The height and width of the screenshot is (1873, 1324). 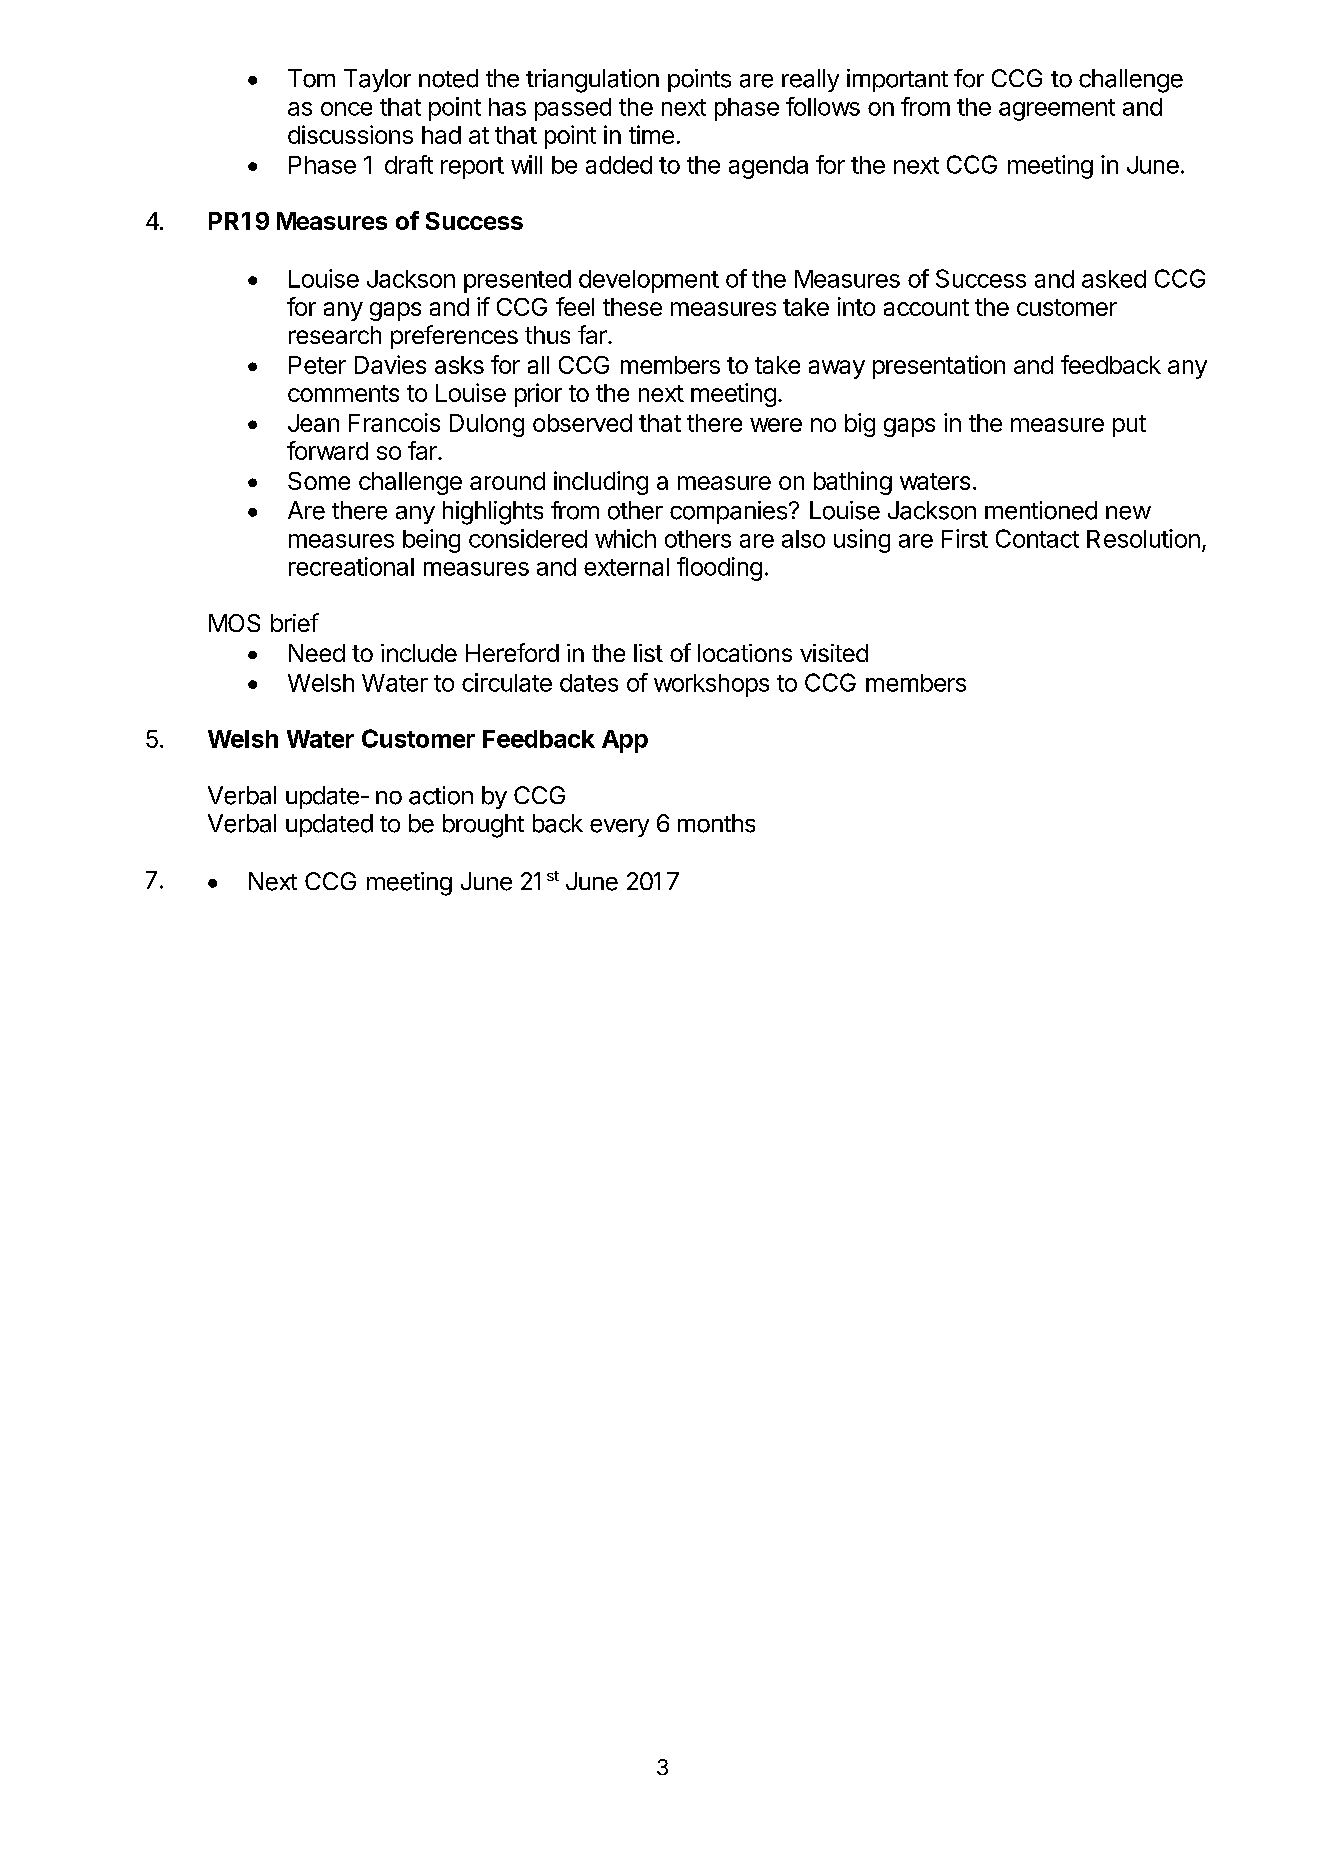 I want to click on list, so click(x=648, y=653).
